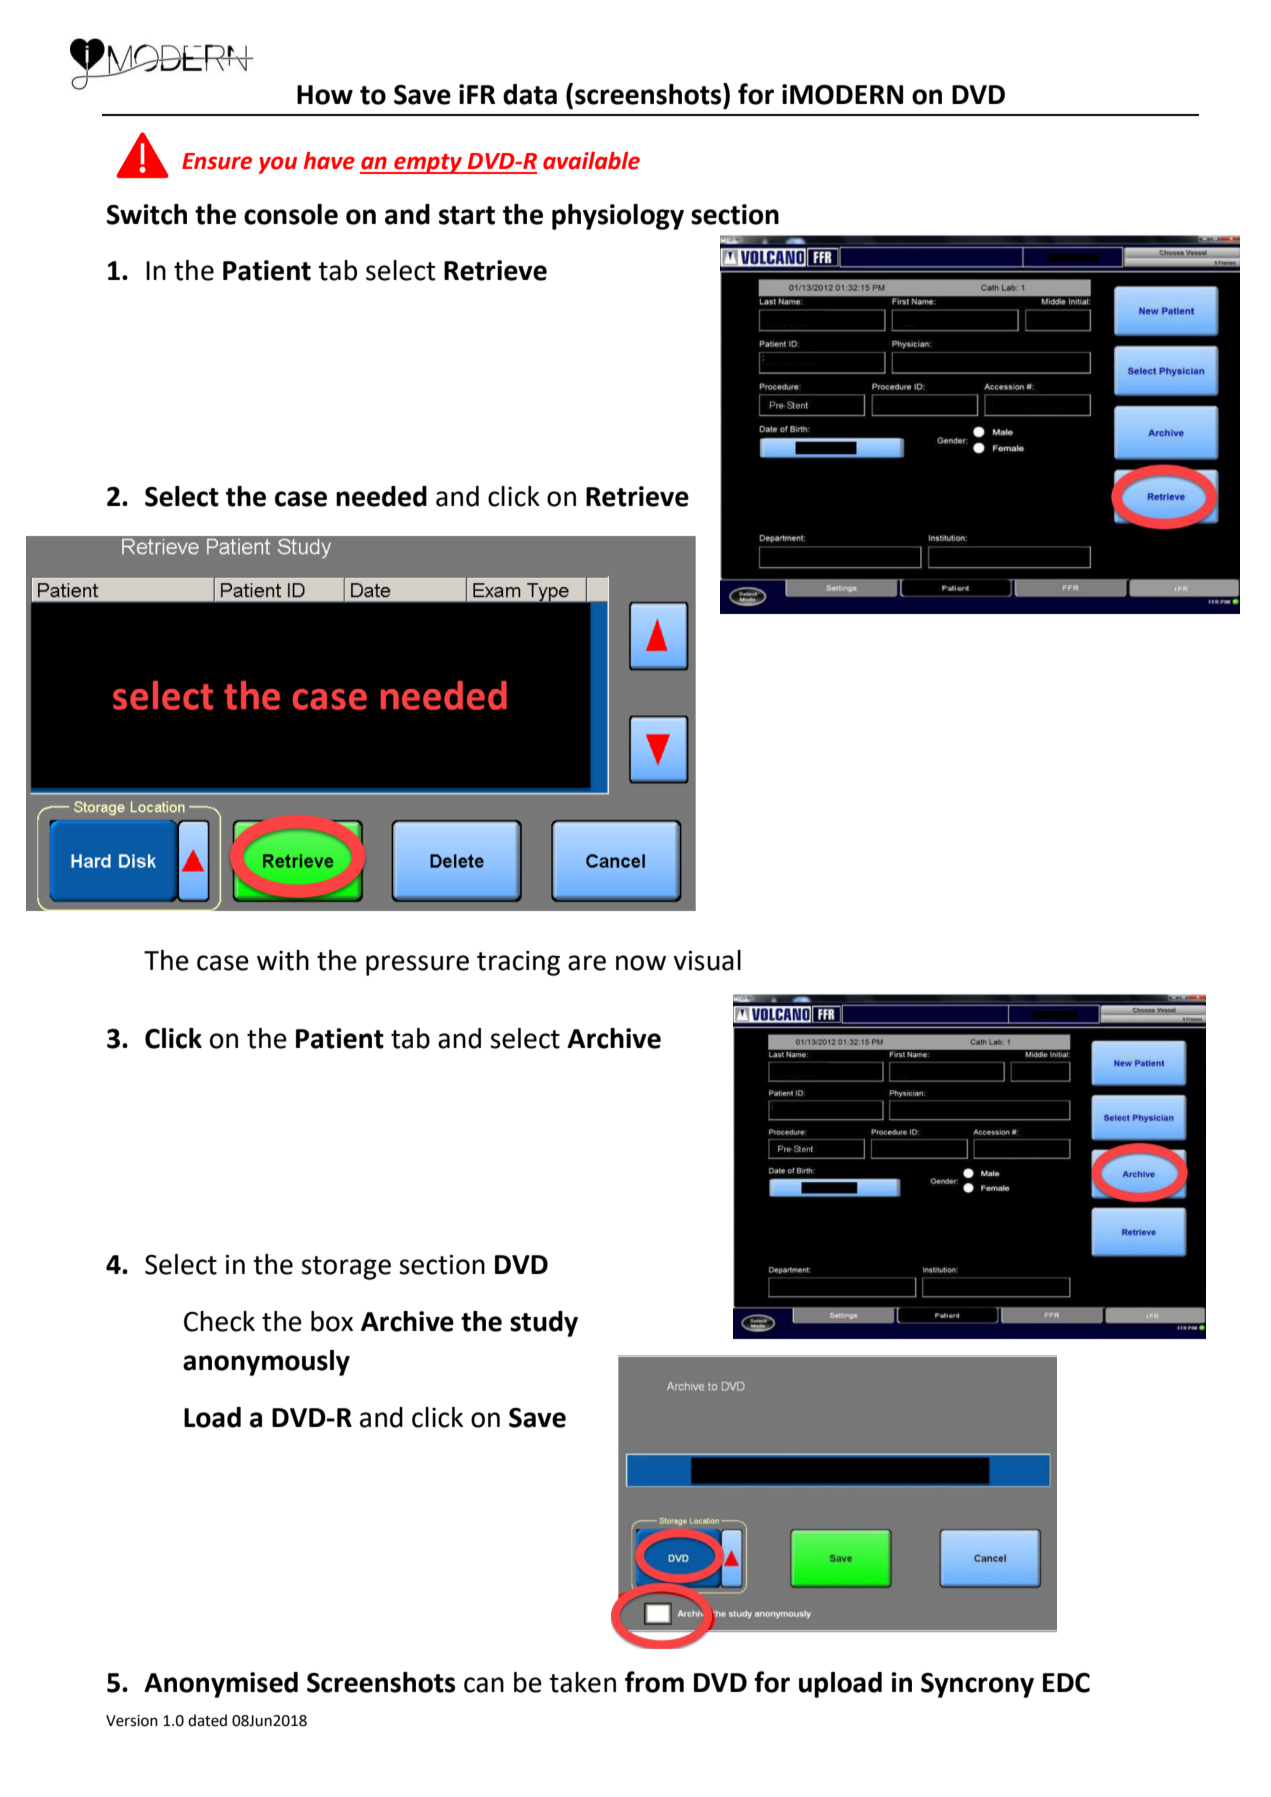 The height and width of the screenshot is (1797, 1271). Describe the element at coordinates (283, 960) in the screenshot. I see `with` at that location.
